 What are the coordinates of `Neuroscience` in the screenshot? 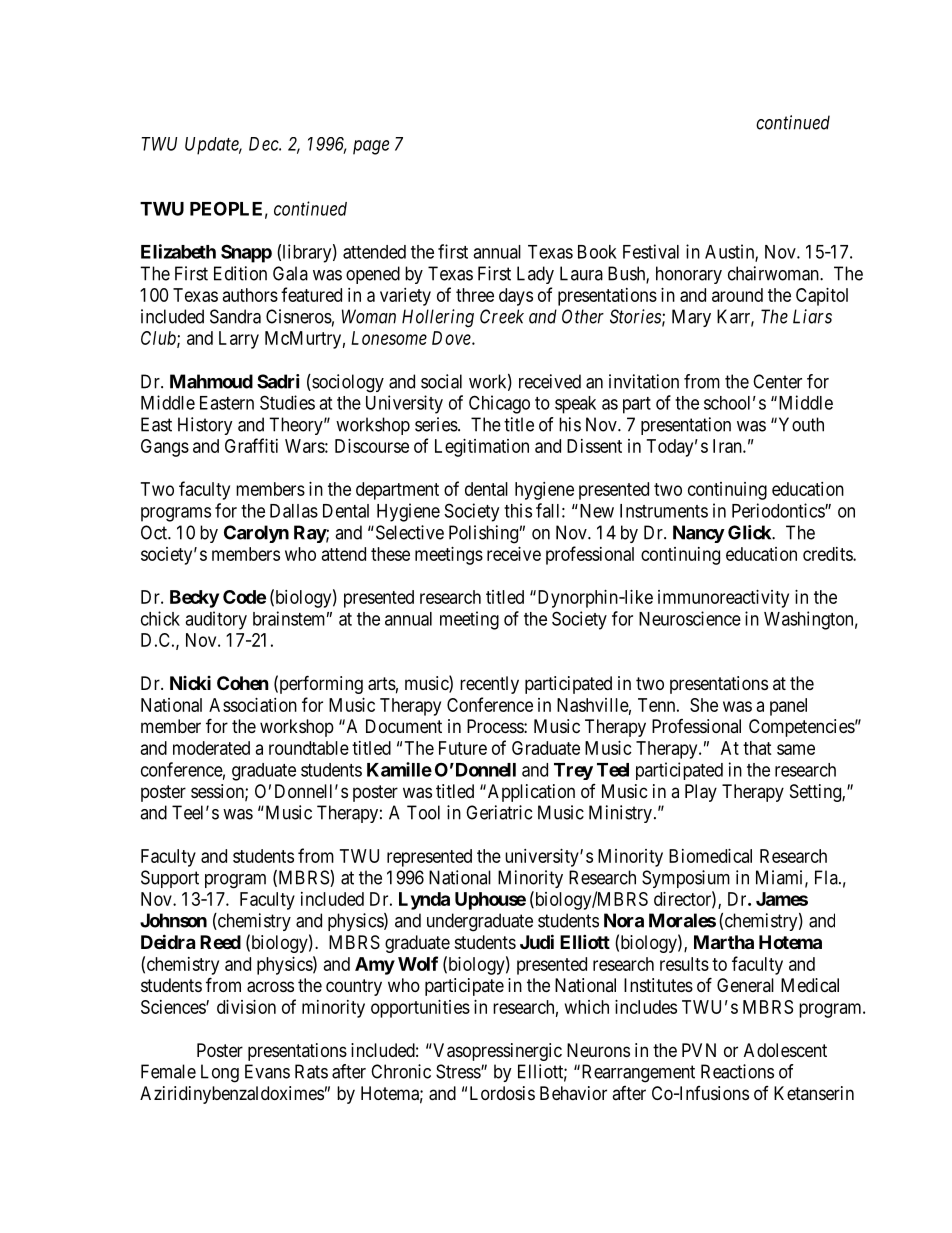 It's located at (690, 618).
